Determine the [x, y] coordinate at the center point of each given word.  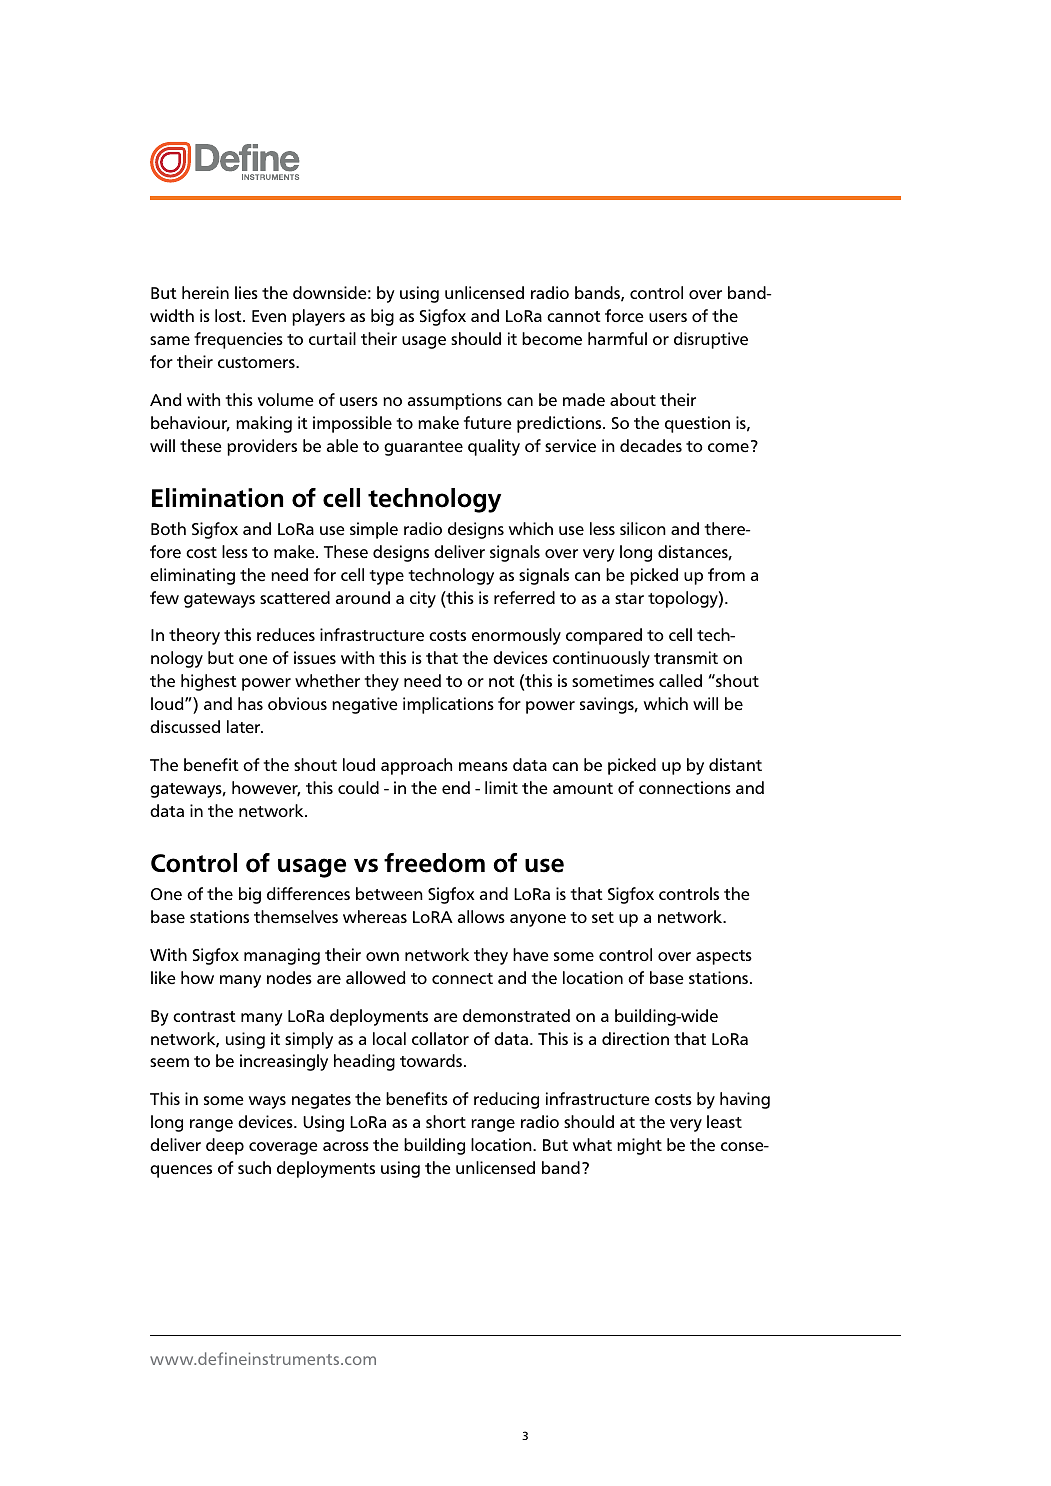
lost [229, 315]
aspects [724, 957]
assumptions [455, 401]
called [680, 680]
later [245, 726]
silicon [643, 528]
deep [225, 1146]
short [446, 1121]
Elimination [217, 498]
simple [374, 530]
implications [448, 705]
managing [282, 956]
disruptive [711, 340]
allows [481, 916]
